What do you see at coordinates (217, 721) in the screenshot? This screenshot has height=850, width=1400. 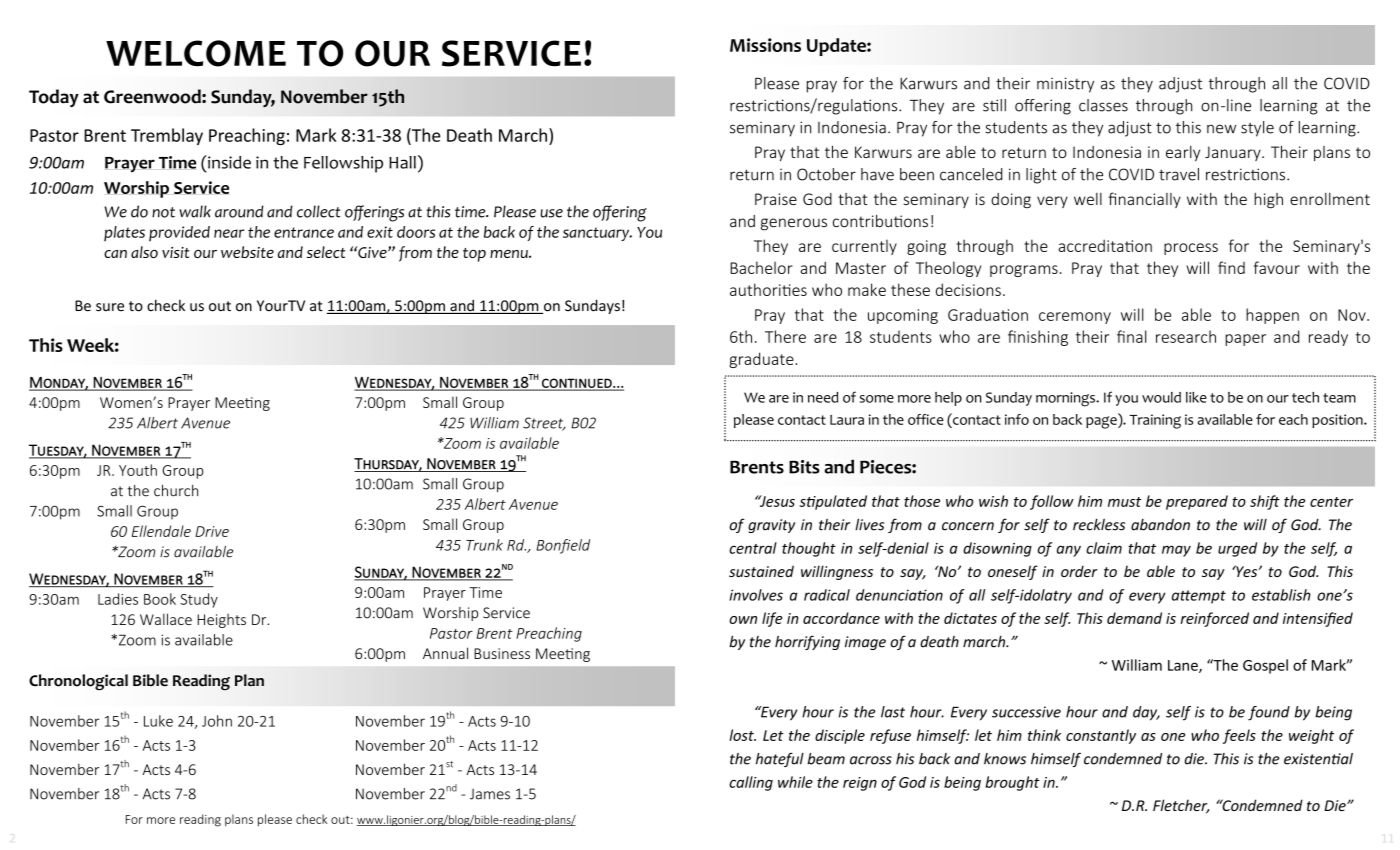 I see `John` at bounding box center [217, 721].
